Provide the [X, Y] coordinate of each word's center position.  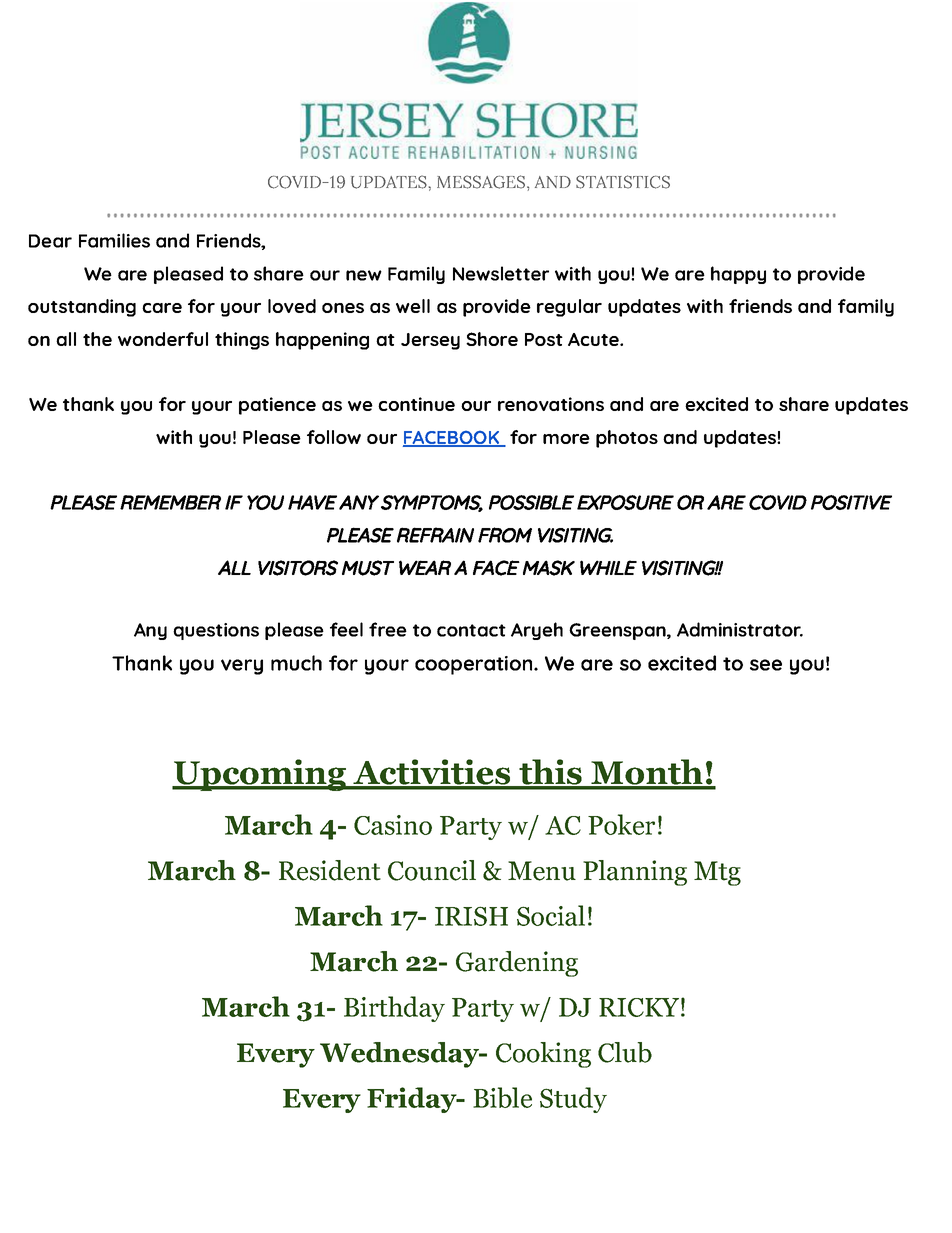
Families [114, 240]
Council [432, 870]
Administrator [740, 629]
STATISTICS [623, 182]
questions [216, 631]
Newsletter [501, 273]
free [388, 629]
